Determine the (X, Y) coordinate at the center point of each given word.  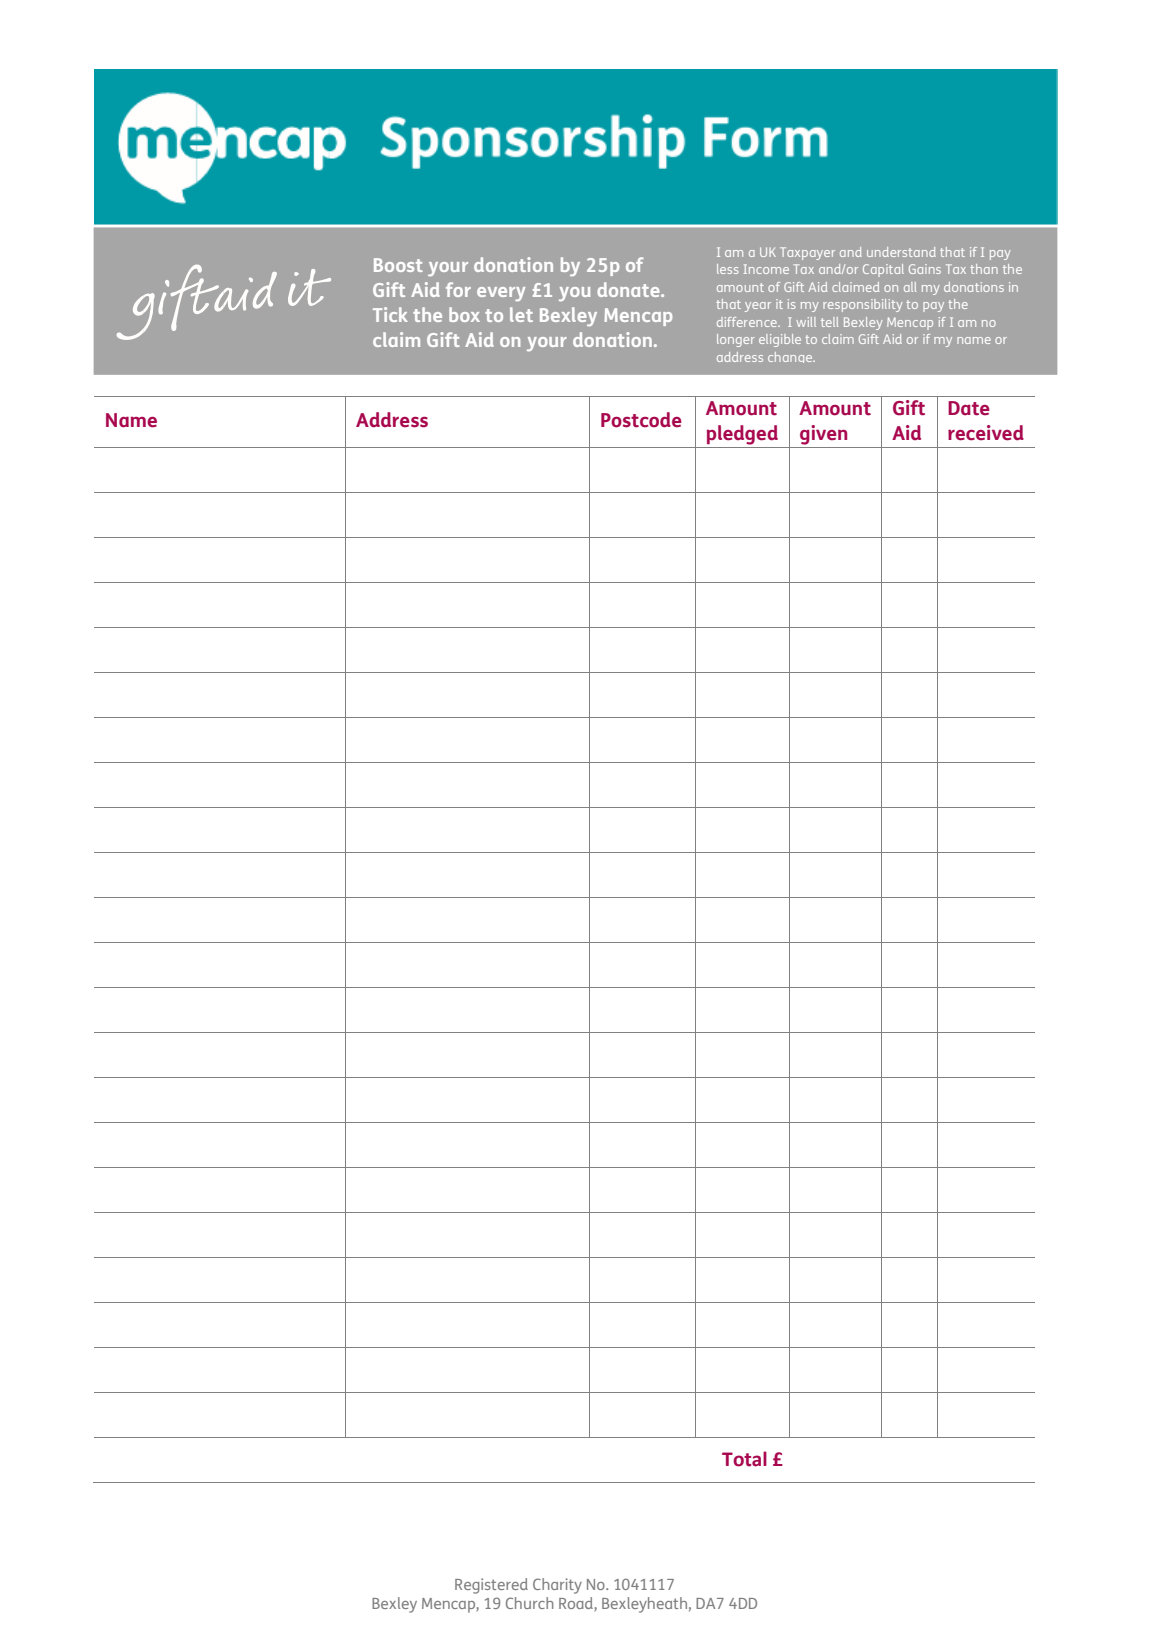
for (458, 289)
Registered (491, 1586)
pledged (742, 435)
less (727, 269)
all (910, 287)
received (986, 433)
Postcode (641, 420)
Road (577, 1604)
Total (744, 1459)
